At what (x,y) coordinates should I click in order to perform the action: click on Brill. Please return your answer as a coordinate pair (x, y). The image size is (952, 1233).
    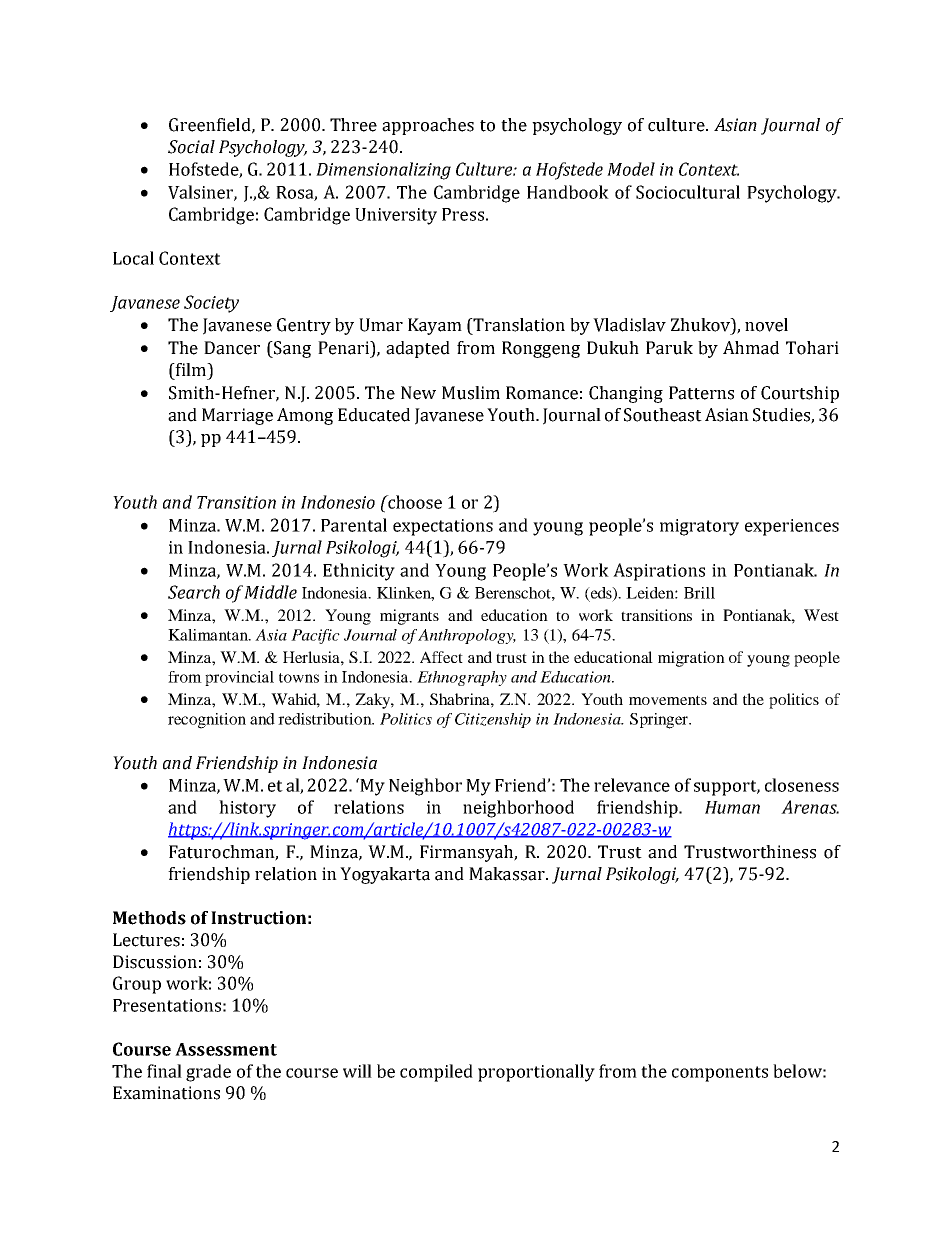
    Looking at the image, I should click on (699, 593).
